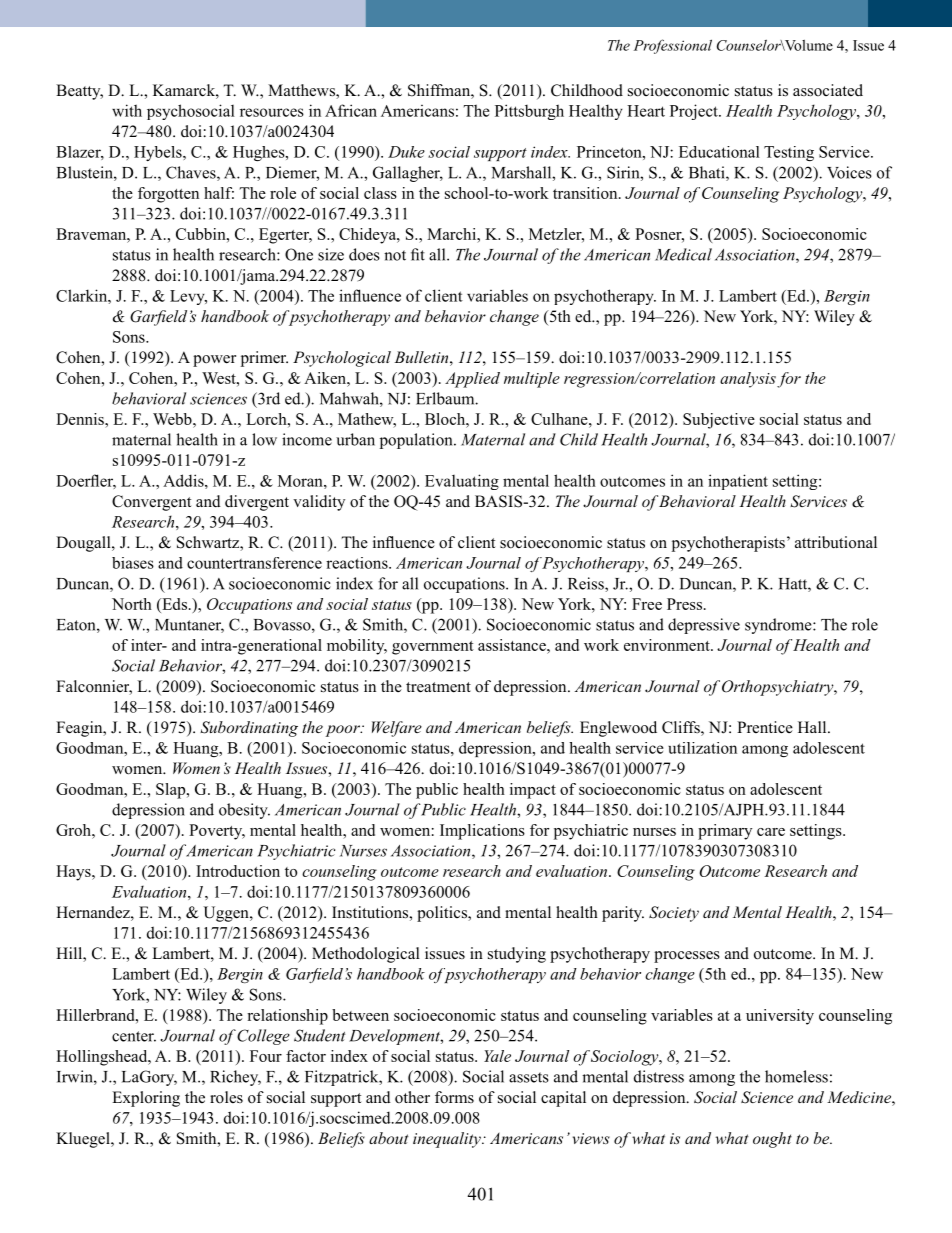 This screenshot has height=1233, width=952. Describe the element at coordinates (433, 648) in the screenshot. I see `government` at that location.
